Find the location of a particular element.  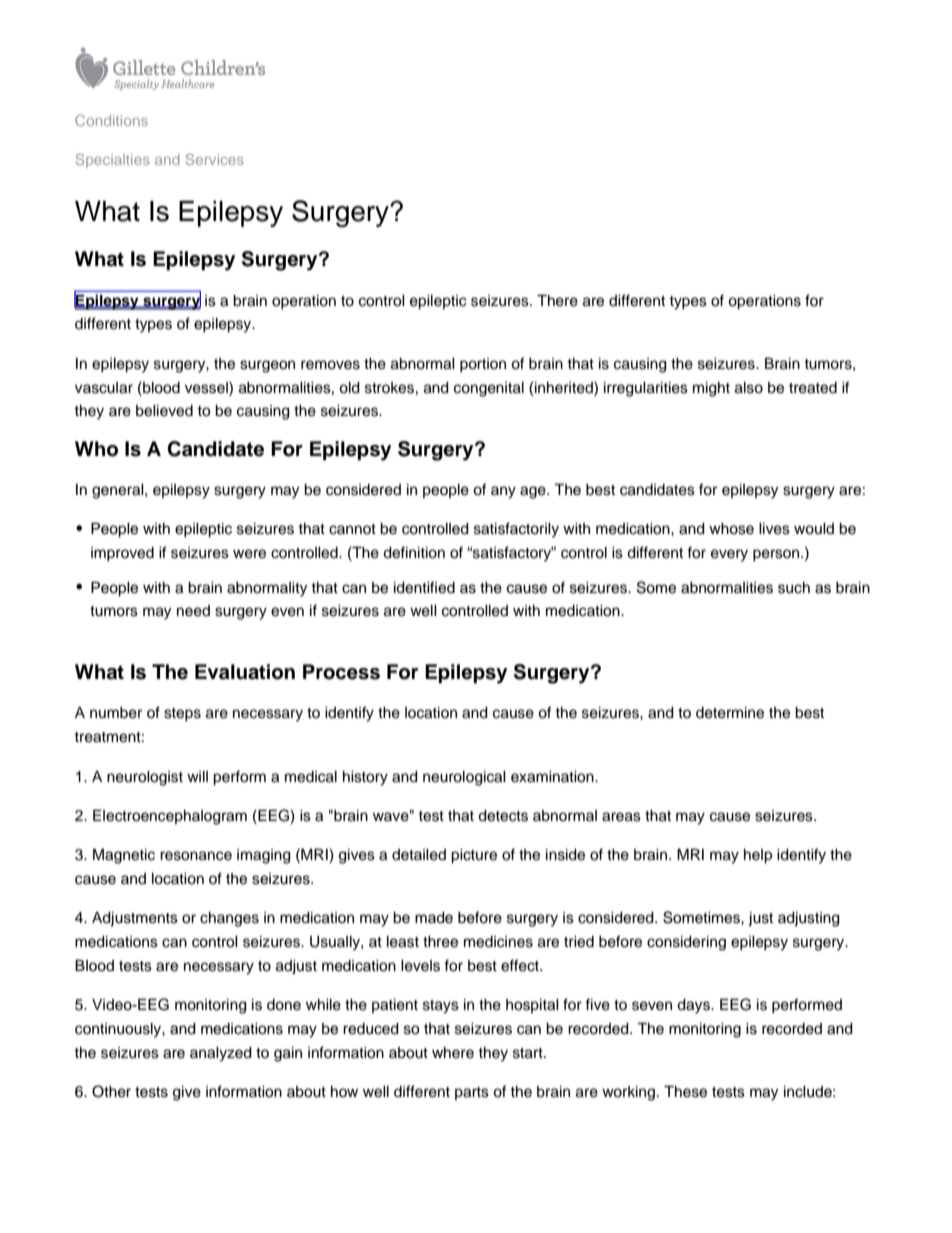

Services is located at coordinates (215, 159).
